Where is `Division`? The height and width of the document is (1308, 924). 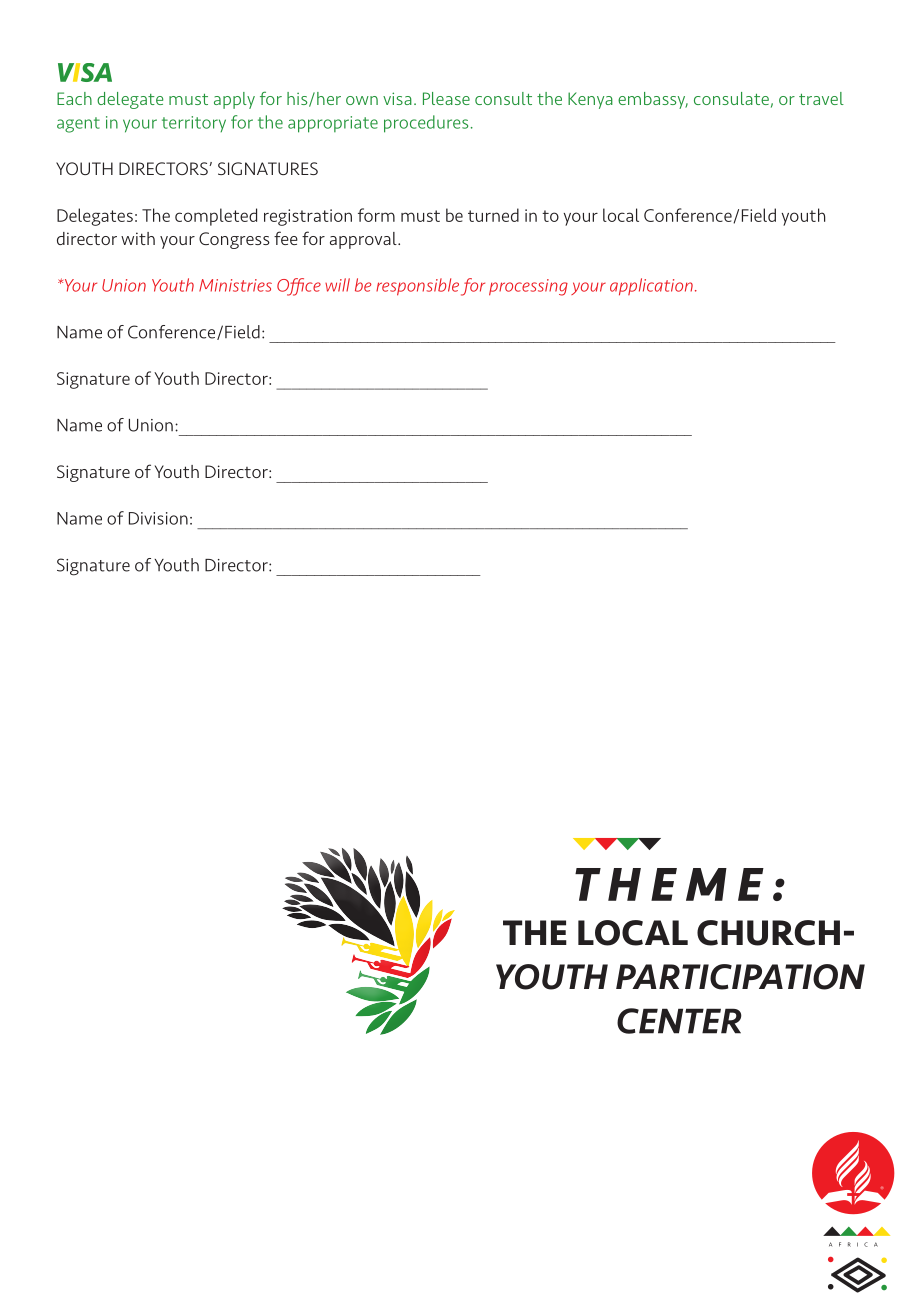 Division is located at coordinates (158, 518).
